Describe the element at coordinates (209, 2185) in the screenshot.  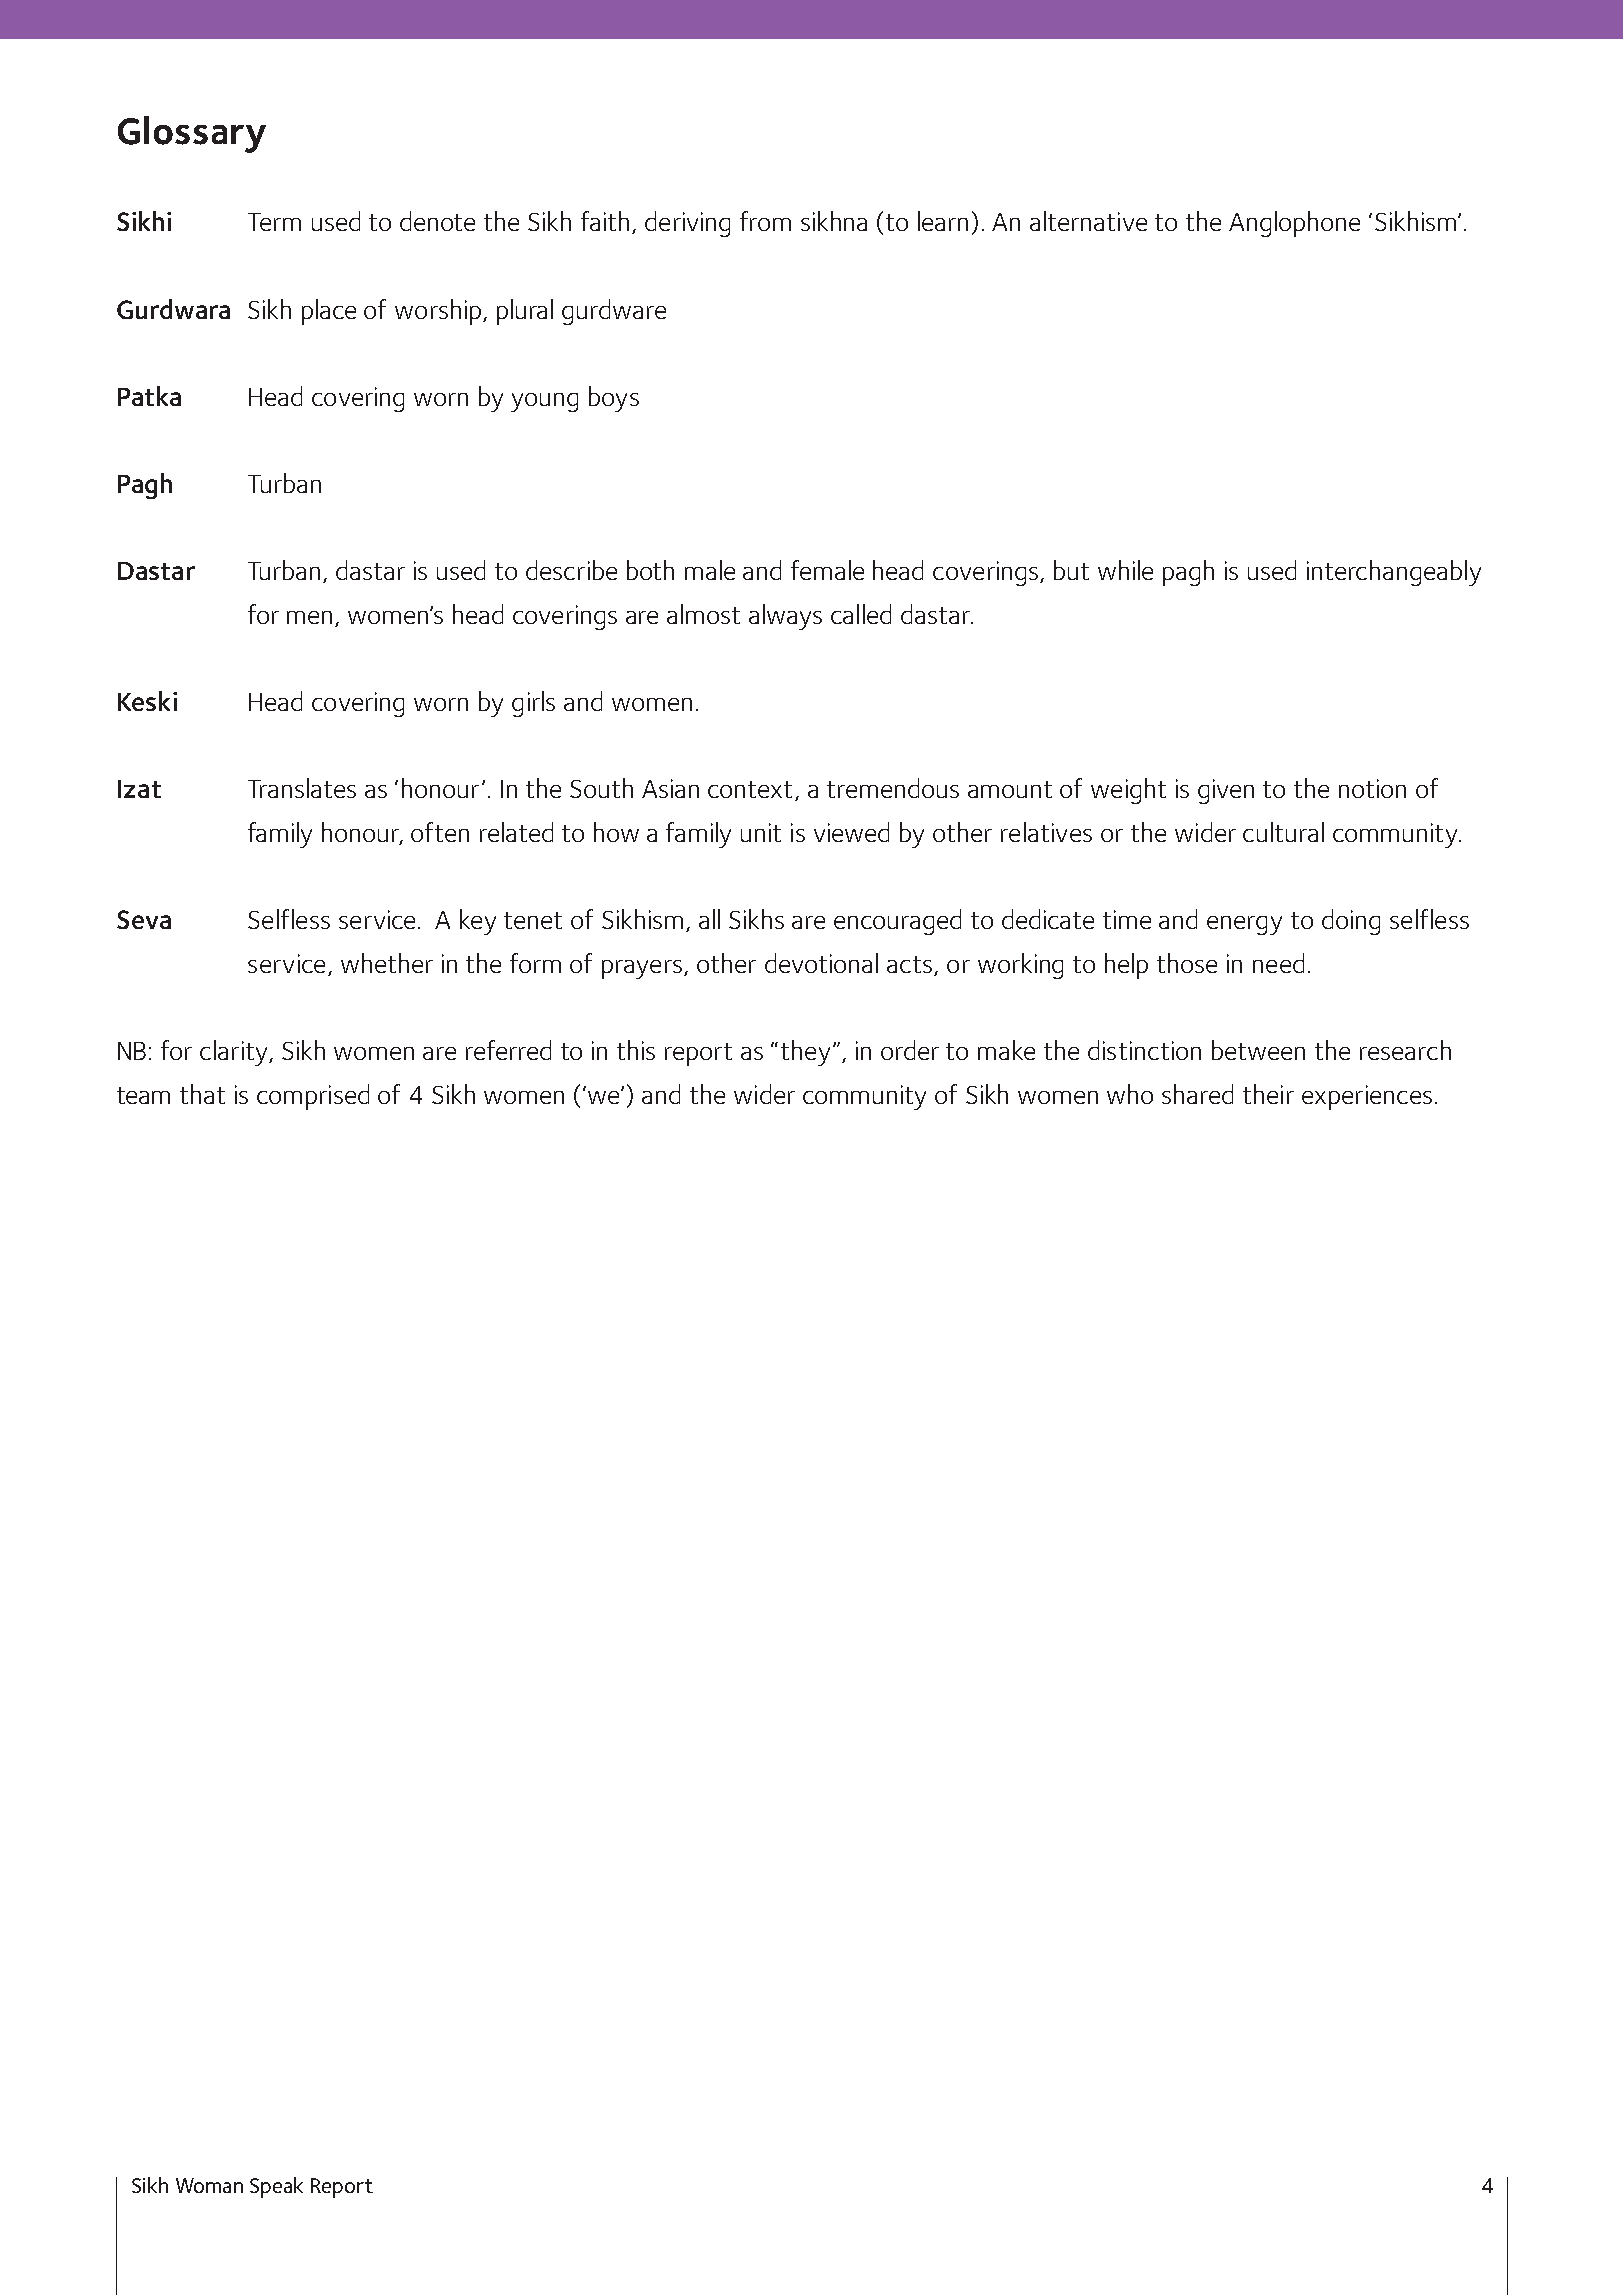
I see `Woman` at that location.
